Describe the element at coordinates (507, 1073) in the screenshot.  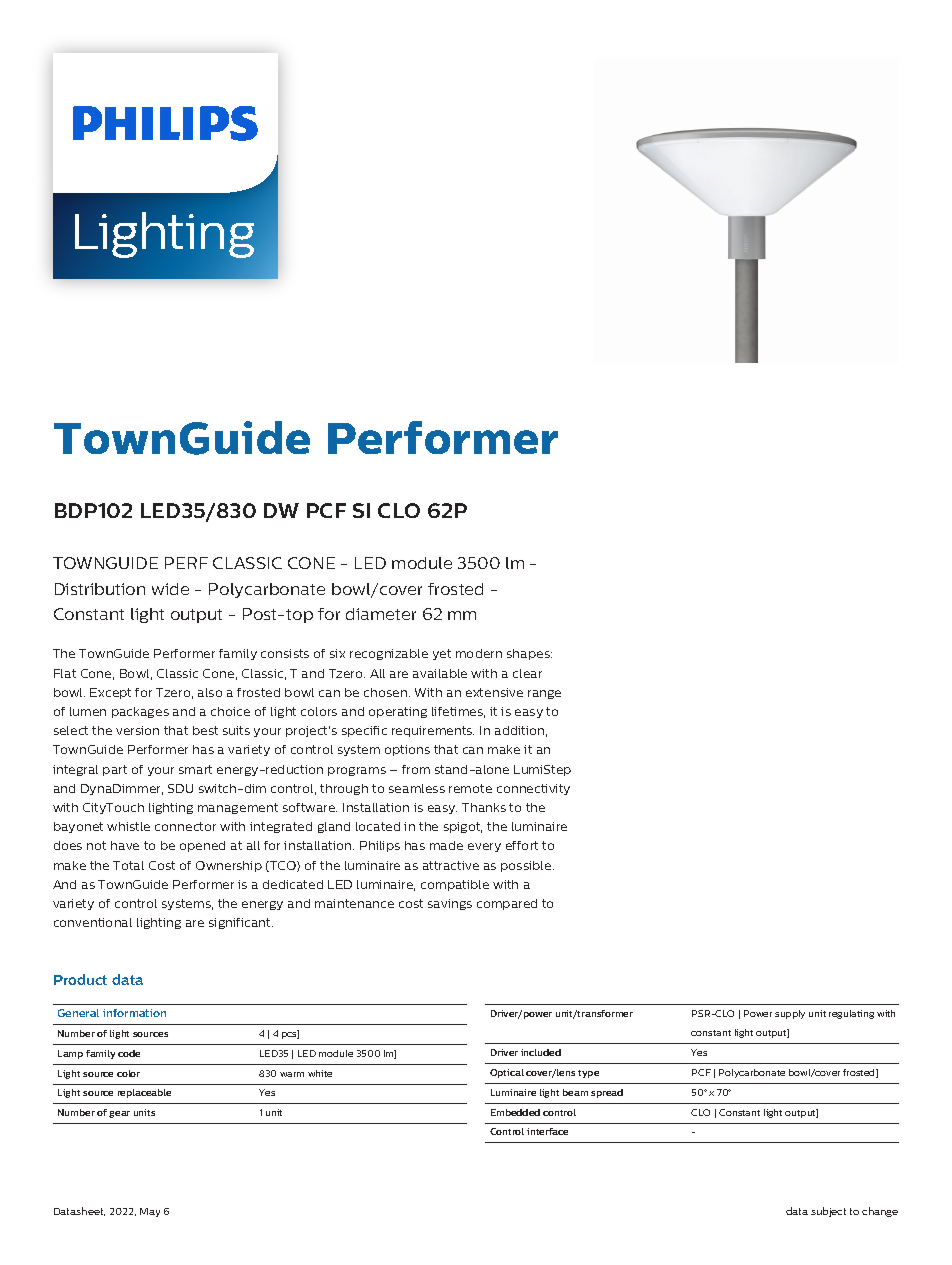
I see `Optical` at that location.
